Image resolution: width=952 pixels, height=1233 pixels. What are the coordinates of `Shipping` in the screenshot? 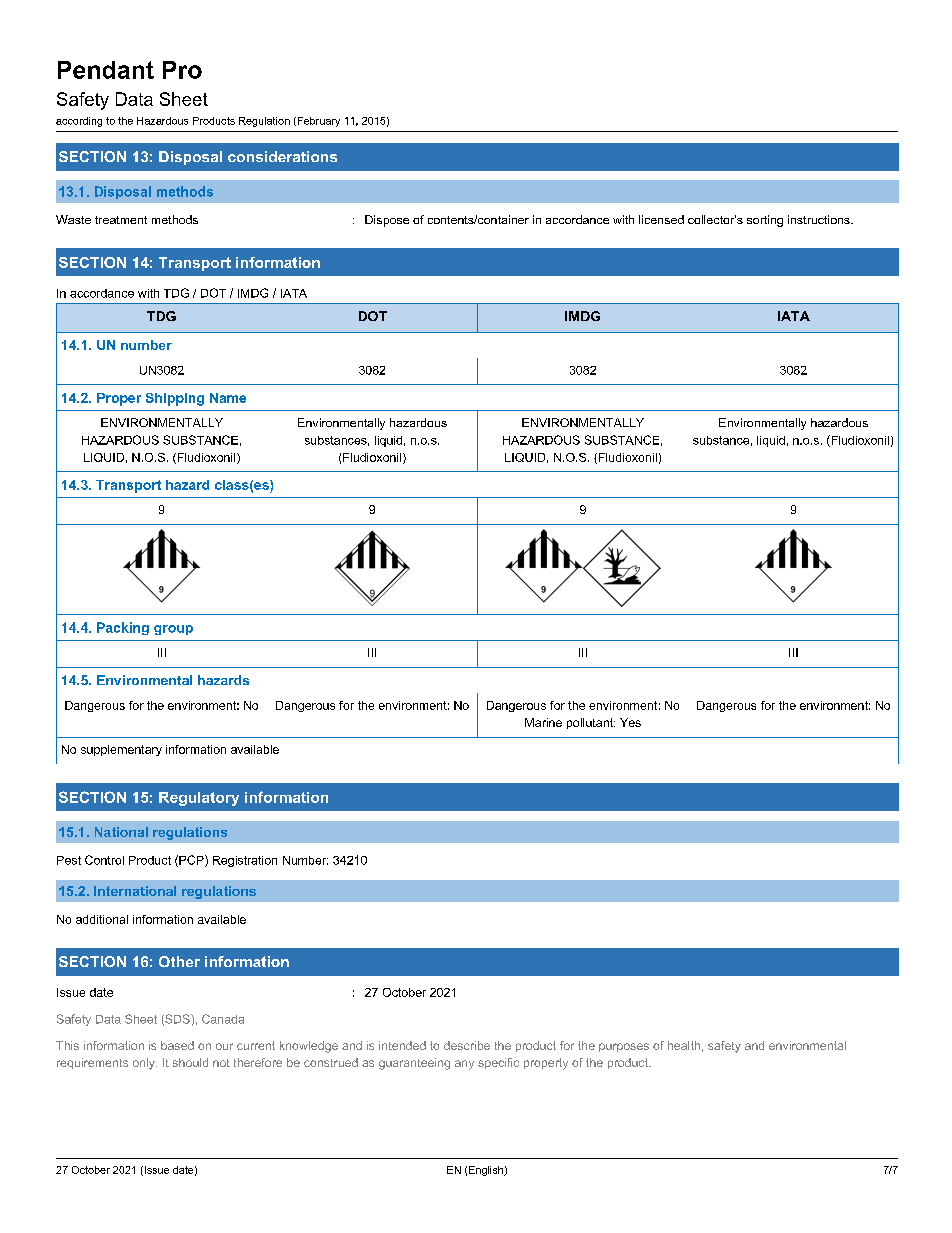 It's located at (175, 399).
